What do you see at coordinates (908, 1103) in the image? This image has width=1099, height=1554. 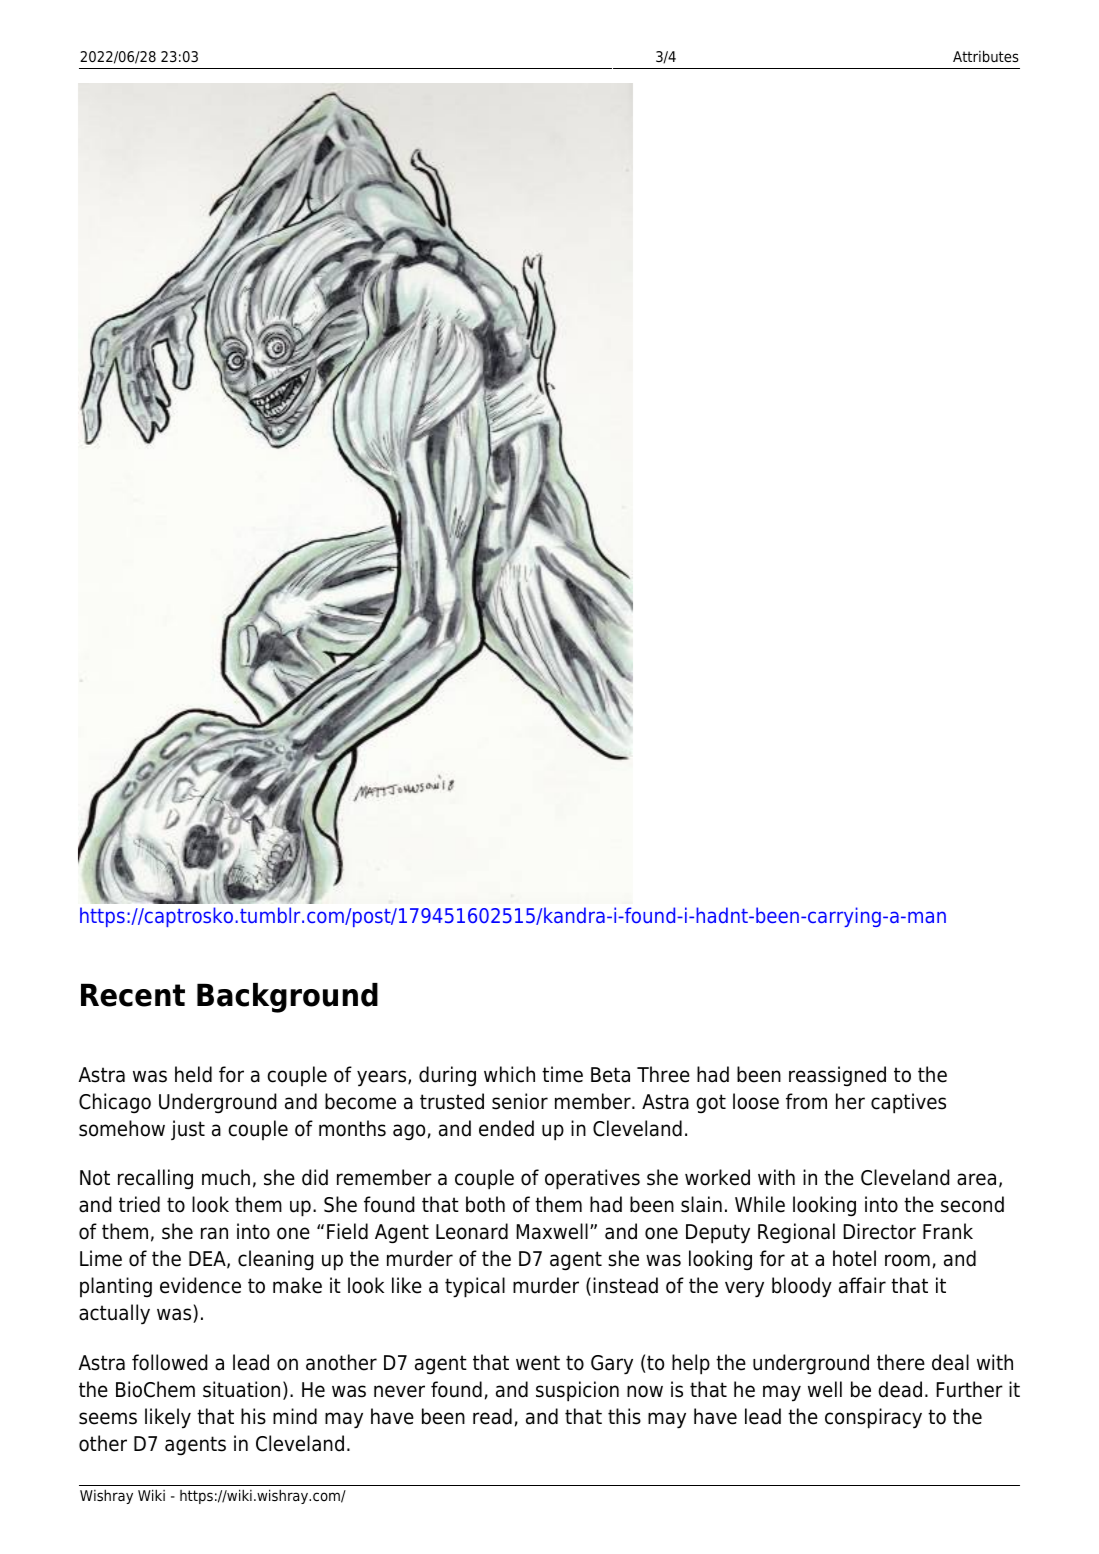 I see `captives` at bounding box center [908, 1103].
